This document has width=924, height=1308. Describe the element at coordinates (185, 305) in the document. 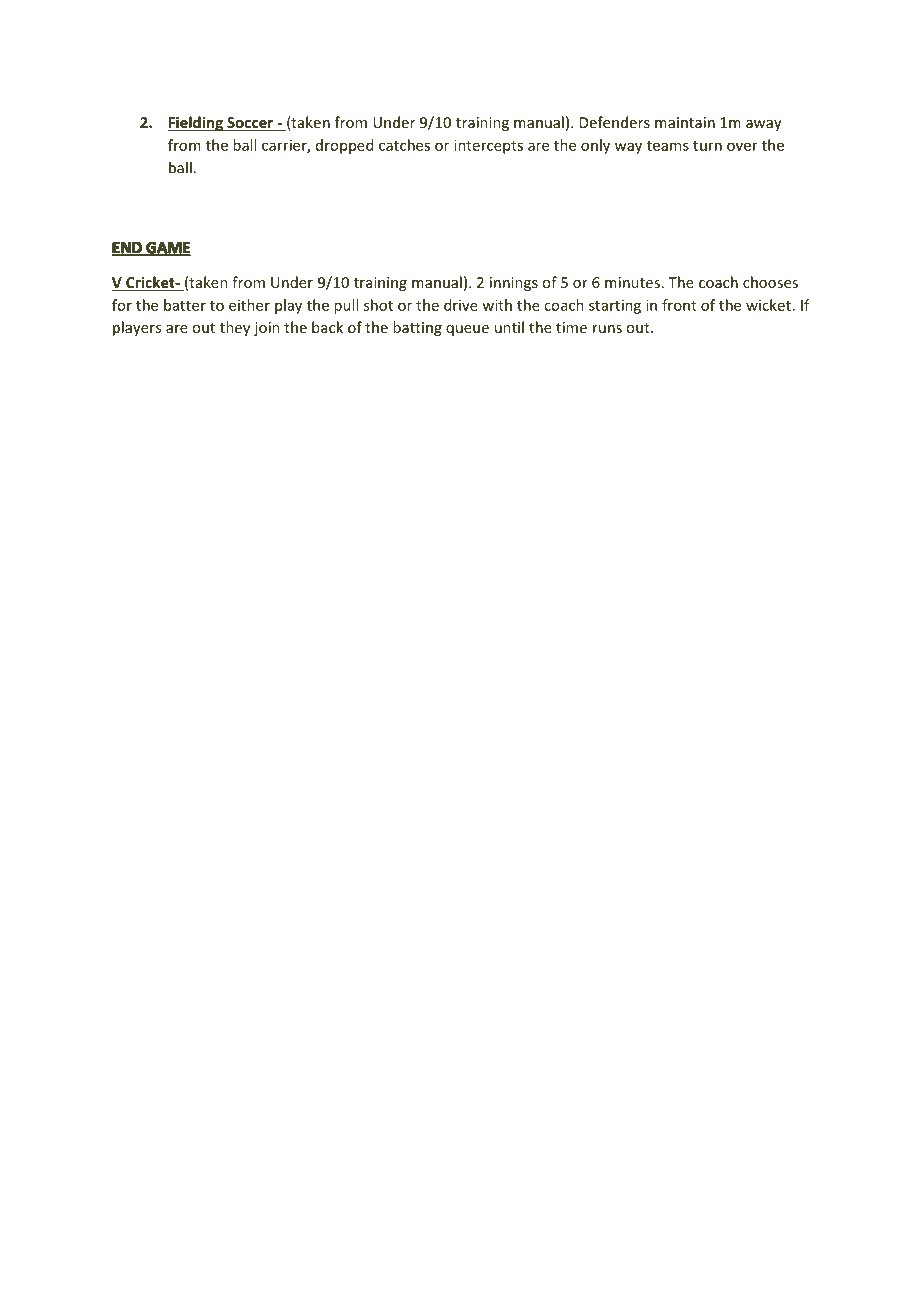

I see `batter` at that location.
